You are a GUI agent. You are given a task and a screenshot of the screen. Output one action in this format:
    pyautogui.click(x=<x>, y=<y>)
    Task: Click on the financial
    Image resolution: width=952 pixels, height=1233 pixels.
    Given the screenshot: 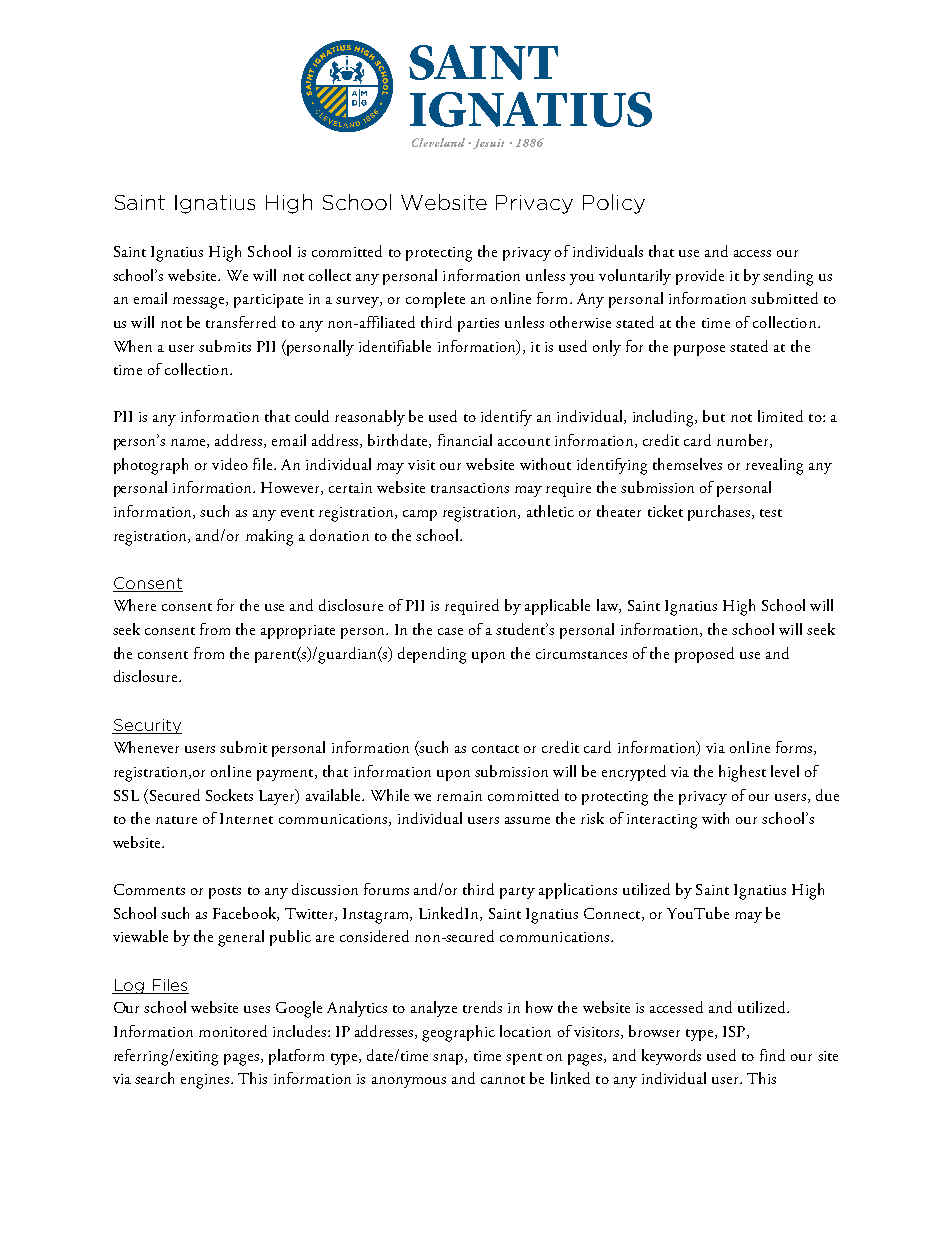 What is the action you would take?
    pyautogui.click(x=465, y=440)
